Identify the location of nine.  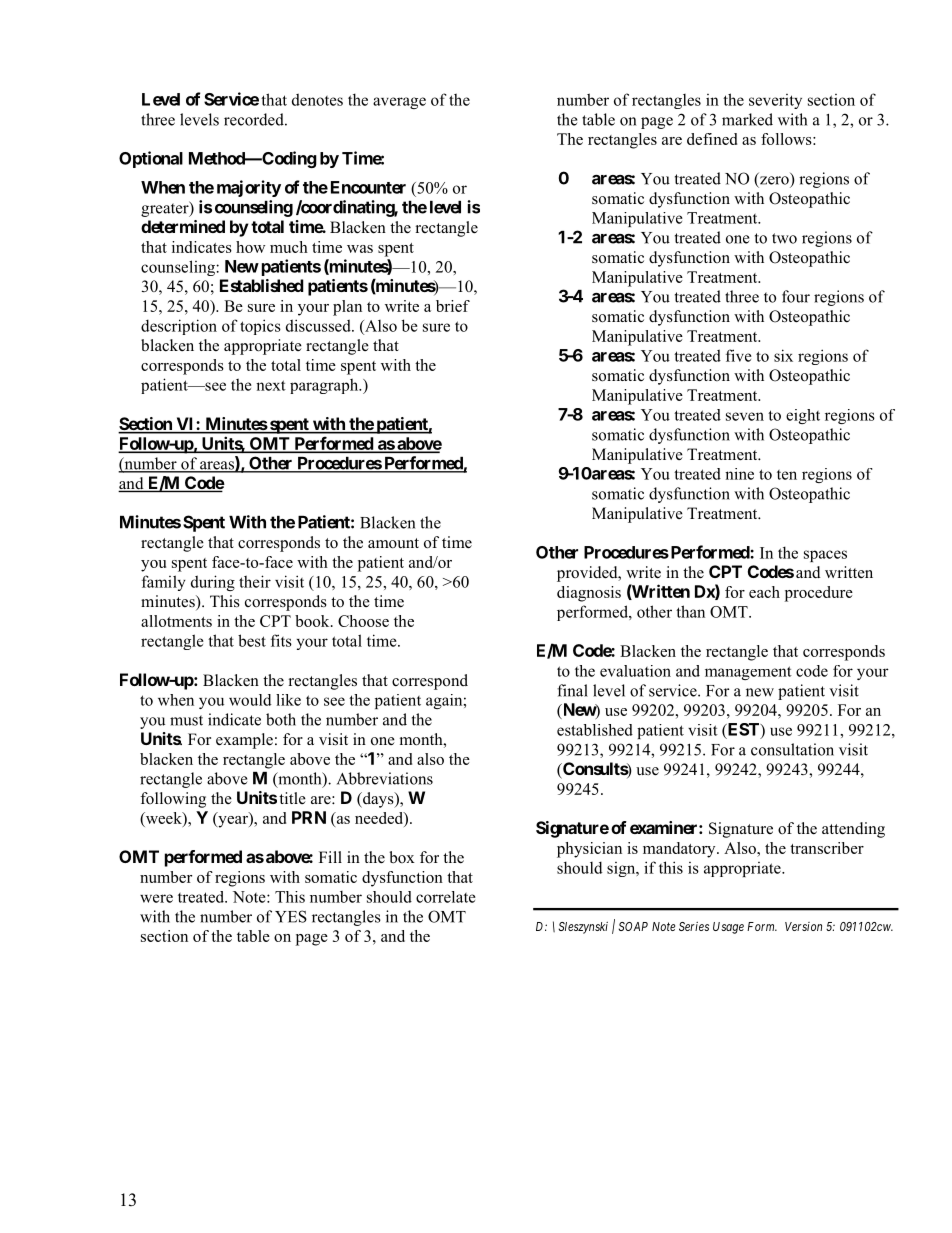
(739, 474).
